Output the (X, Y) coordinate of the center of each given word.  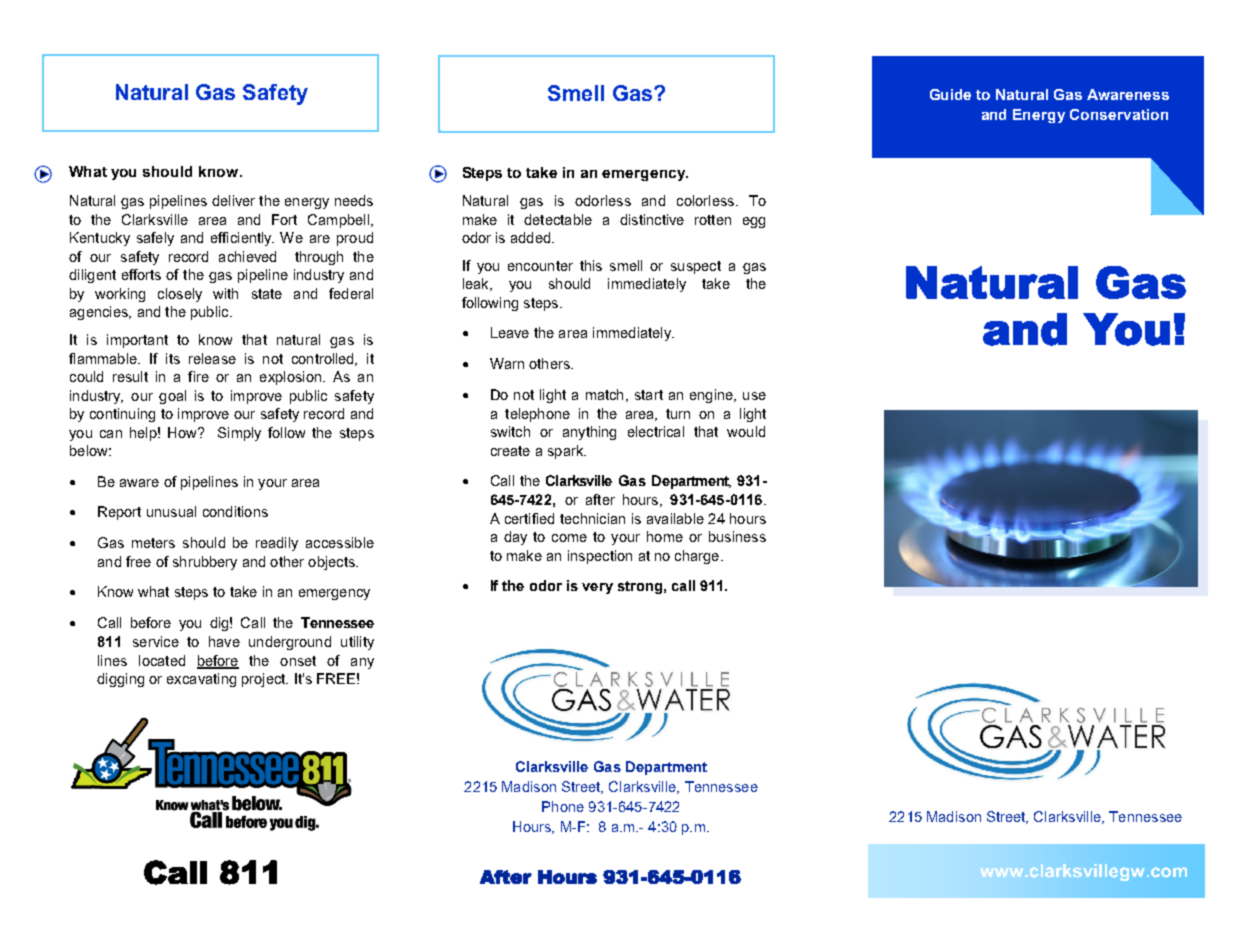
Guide (950, 94)
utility (357, 643)
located (162, 660)
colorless (705, 200)
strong (640, 587)
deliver (233, 200)
